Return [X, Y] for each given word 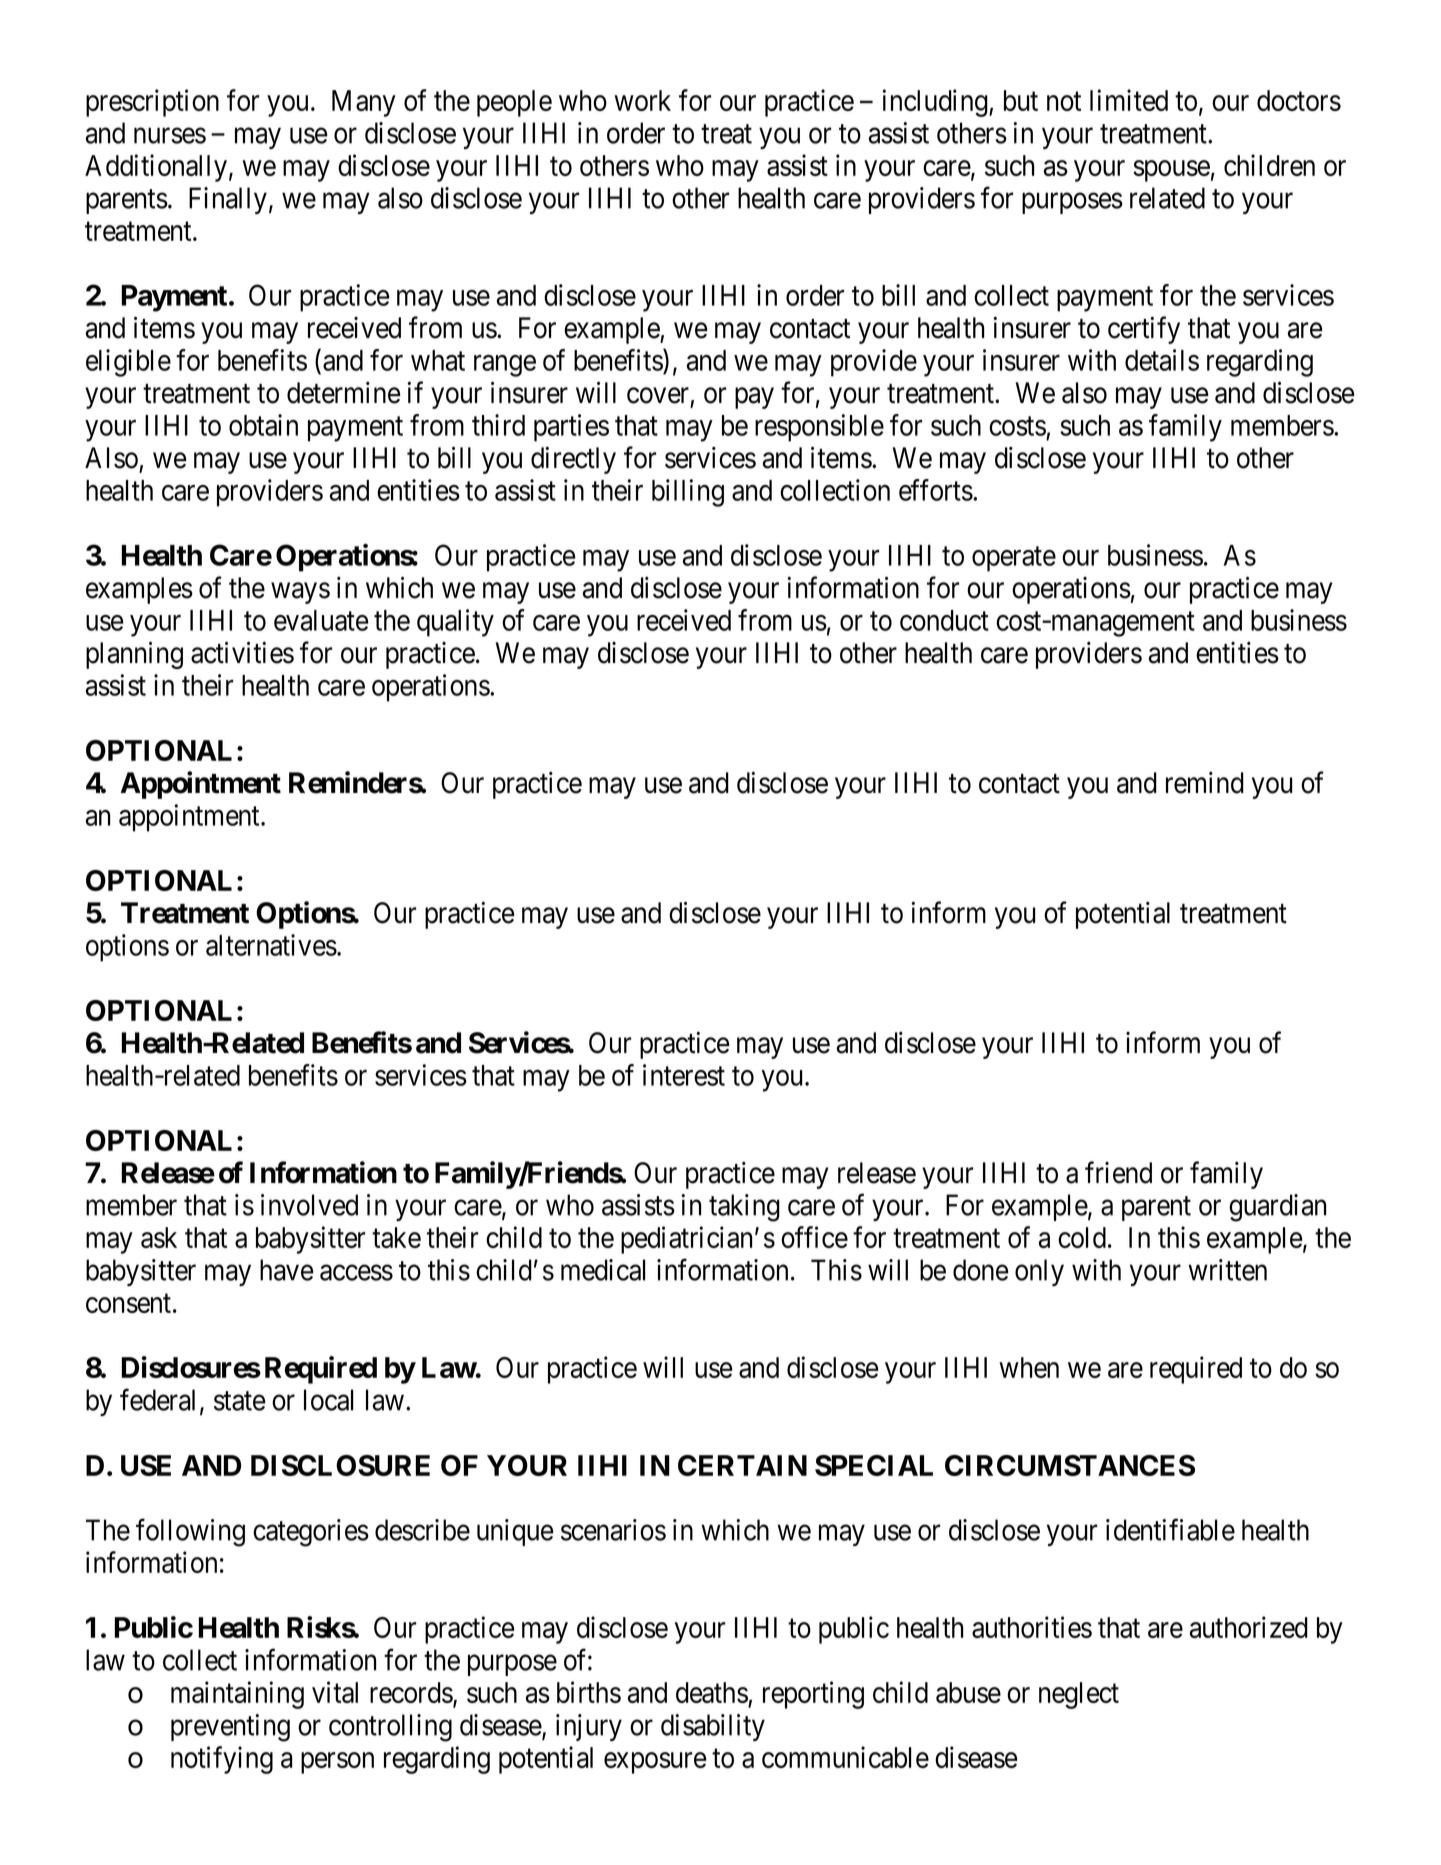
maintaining [237, 1695]
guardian [1277, 1208]
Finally [228, 200]
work [642, 100]
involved [309, 1205]
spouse [1171, 171]
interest [684, 1075]
